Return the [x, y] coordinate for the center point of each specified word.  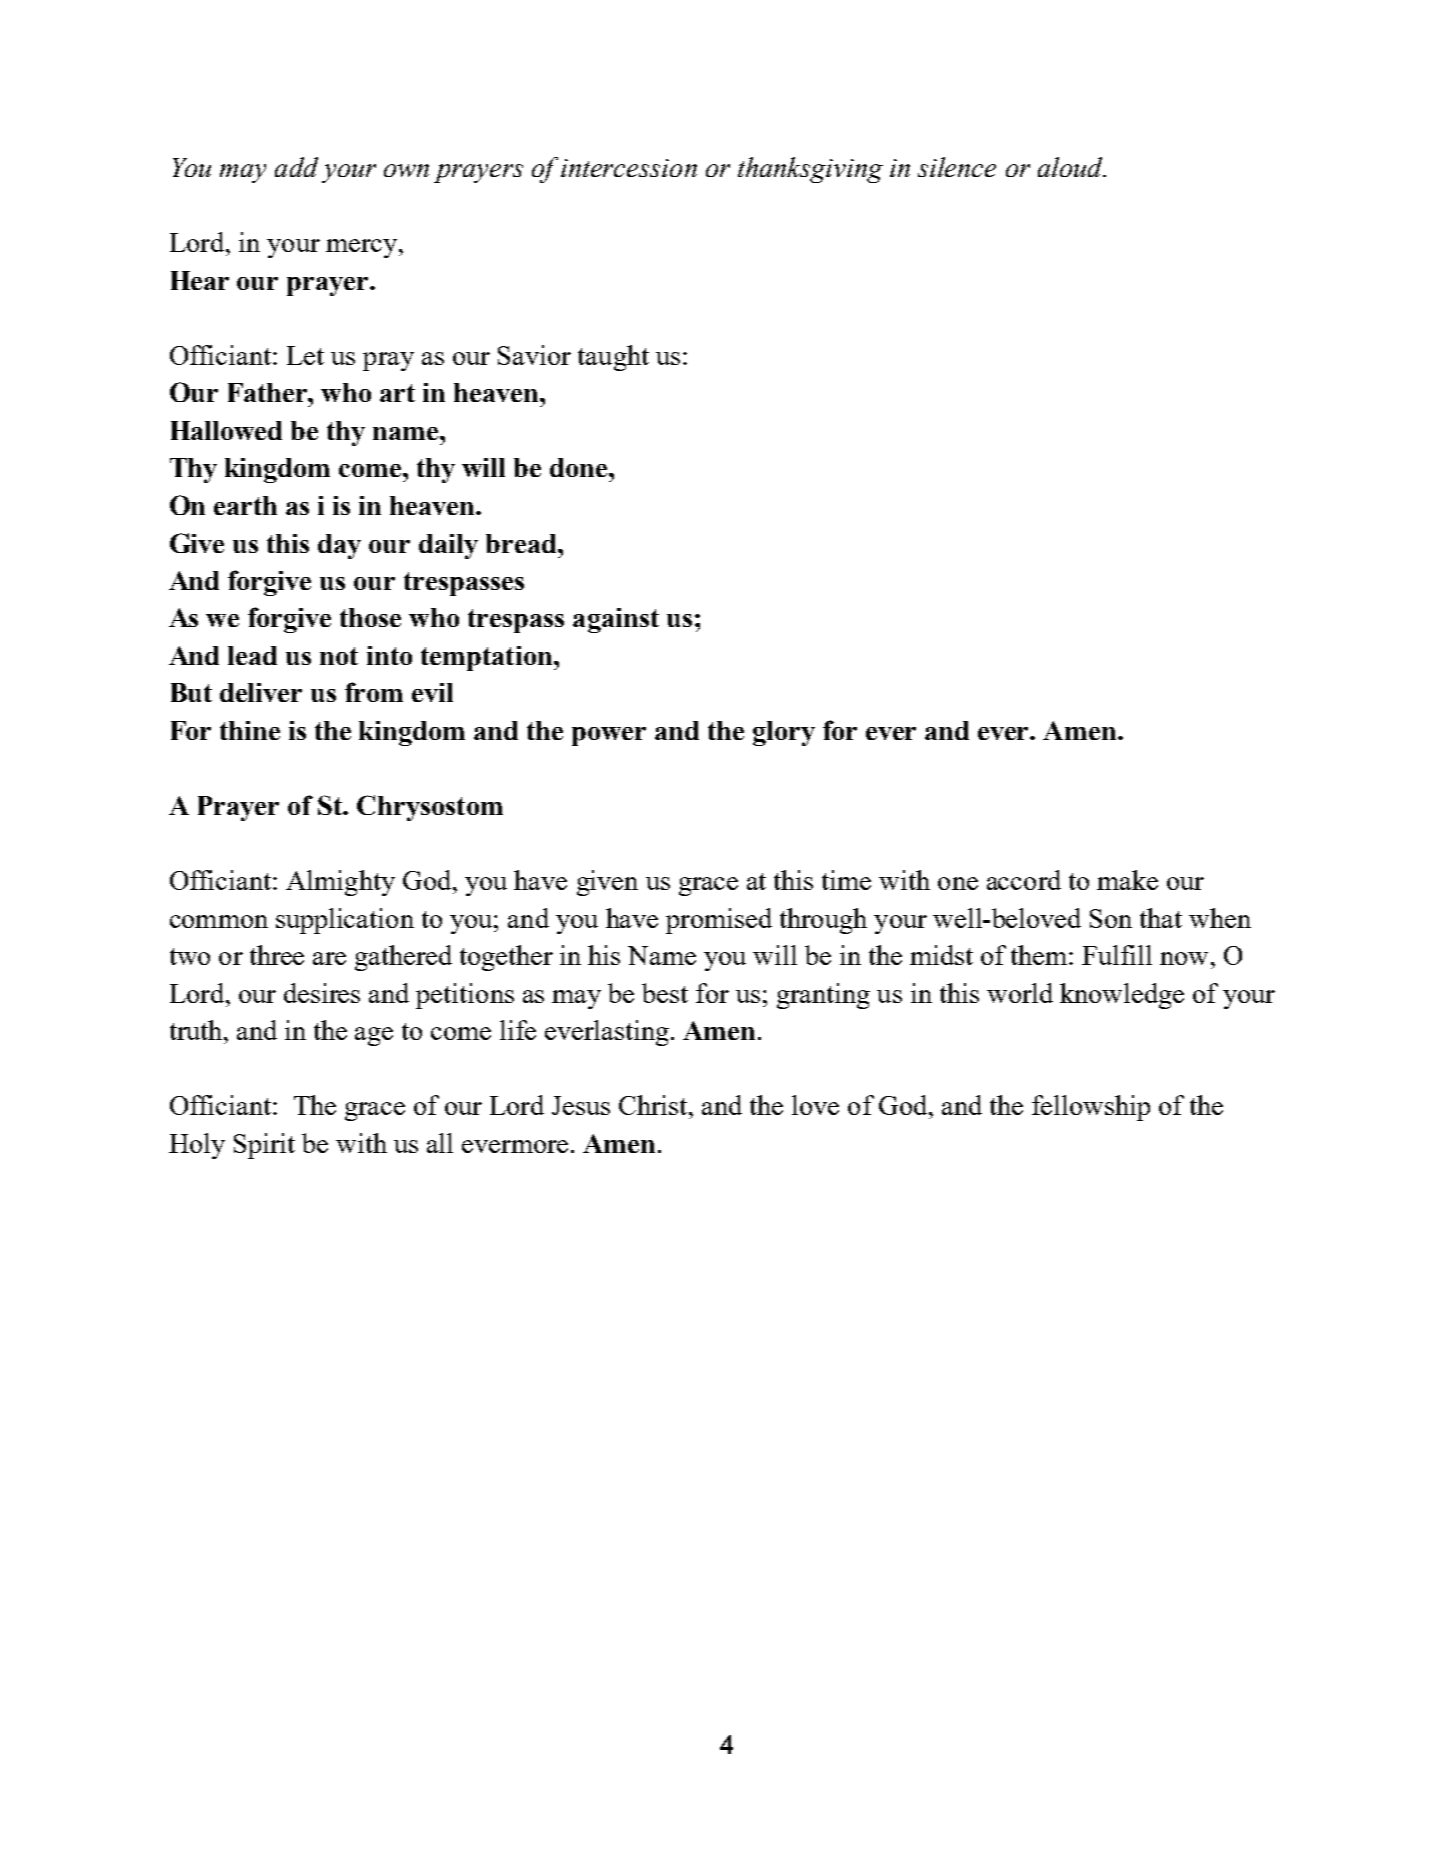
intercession [629, 168]
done [580, 467]
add [296, 167]
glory [784, 733]
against [616, 620]
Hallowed [226, 430]
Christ [654, 1105]
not [339, 656]
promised [719, 921]
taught [613, 358]
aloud [1071, 167]
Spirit [264, 1146]
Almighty [340, 883]
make [1127, 880]
